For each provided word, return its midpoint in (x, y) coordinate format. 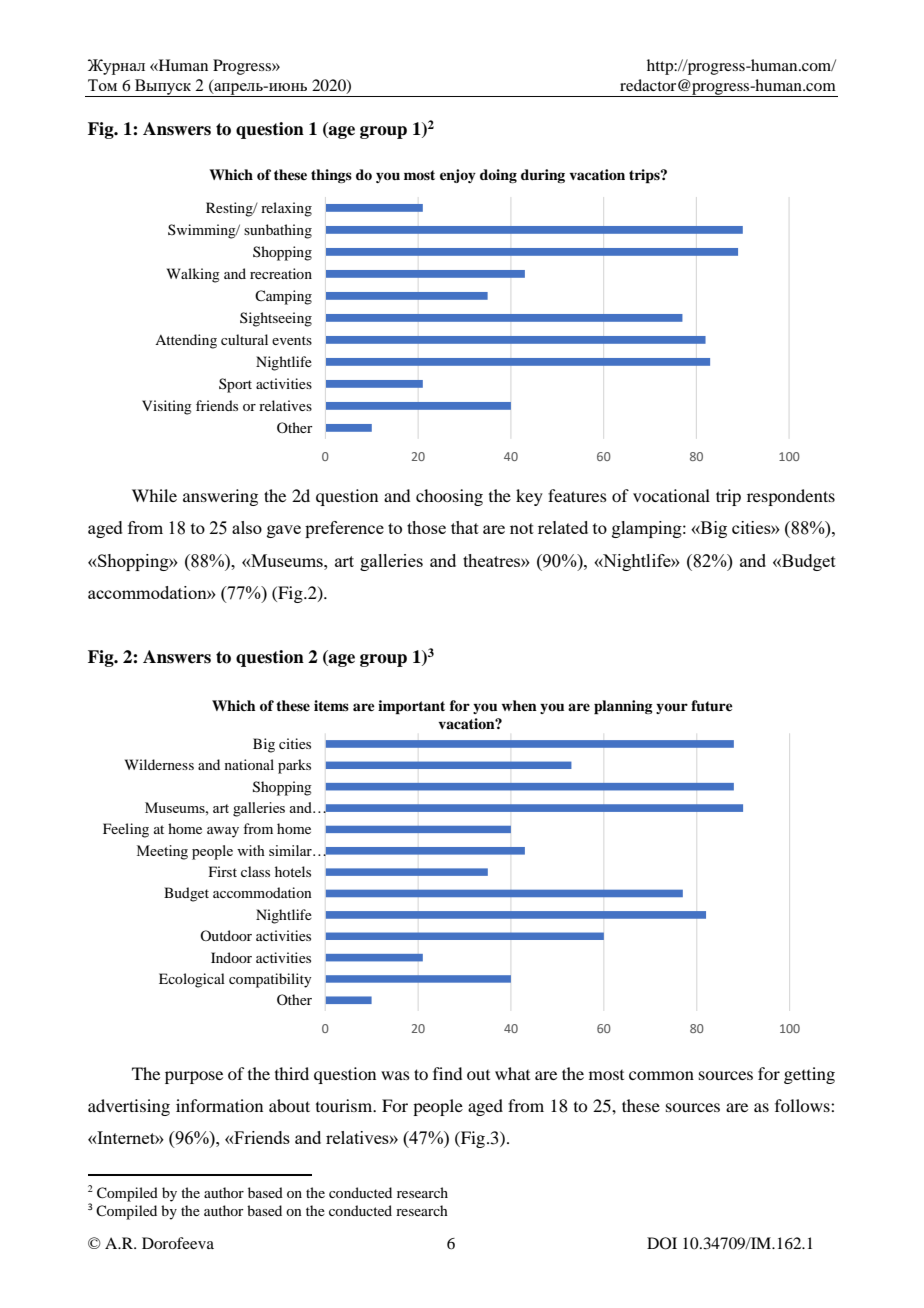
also (247, 527)
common (661, 1075)
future (712, 706)
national (249, 764)
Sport (235, 385)
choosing (449, 497)
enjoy (458, 176)
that (465, 527)
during (543, 176)
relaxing (286, 209)
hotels (293, 871)
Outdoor (226, 935)
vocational (671, 495)
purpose (194, 1077)
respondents (791, 497)
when (519, 705)
